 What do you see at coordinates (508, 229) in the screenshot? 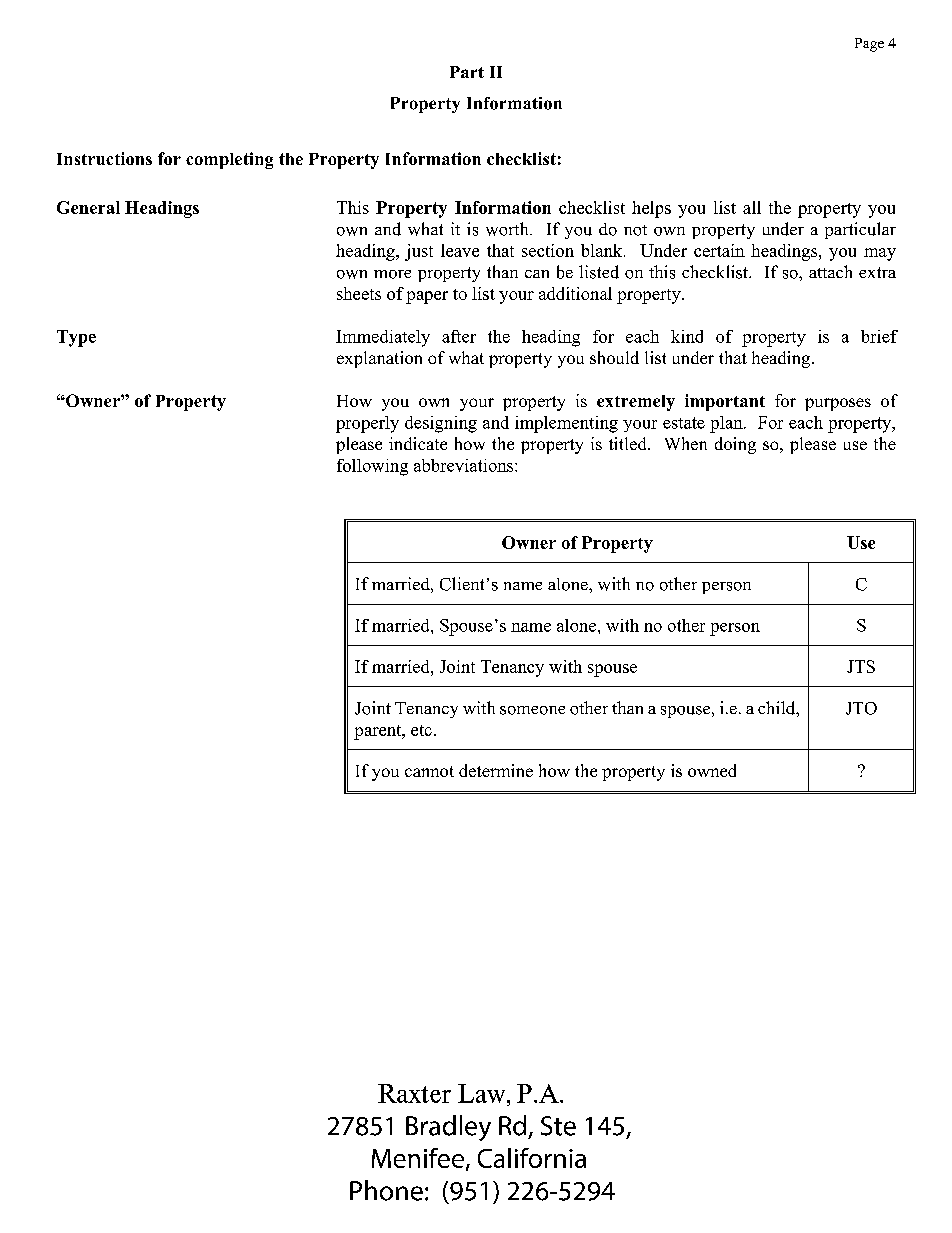
I see `worth` at bounding box center [508, 229].
